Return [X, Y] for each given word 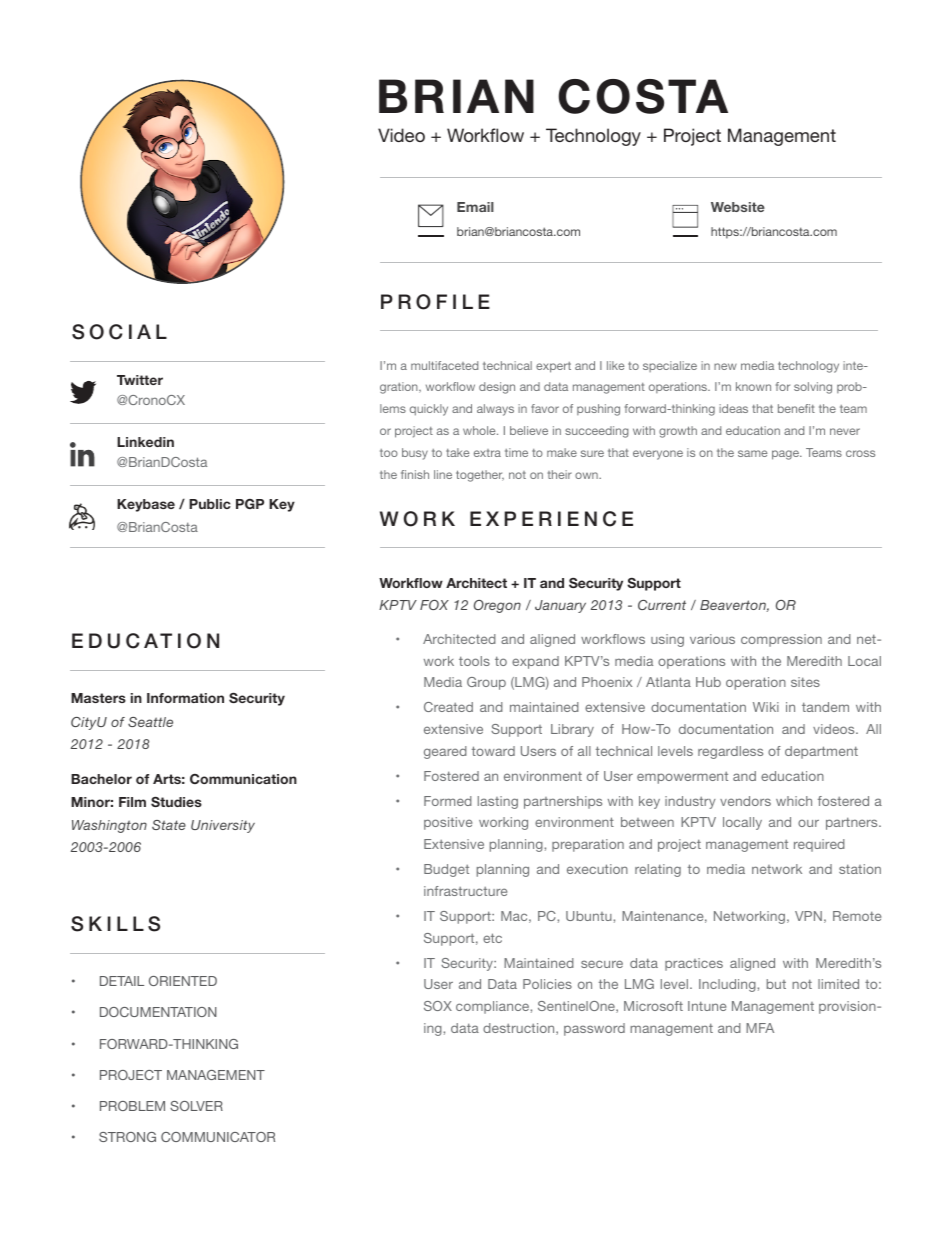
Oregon [497, 606]
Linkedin [145, 442]
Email [475, 207]
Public [210, 504]
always [495, 410]
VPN [808, 916]
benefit [796, 408]
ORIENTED [183, 981]
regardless [730, 752]
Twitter [140, 380]
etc [492, 938]
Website [738, 207]
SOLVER [196, 1106]
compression [781, 640]
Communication [243, 779]
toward [493, 751]
